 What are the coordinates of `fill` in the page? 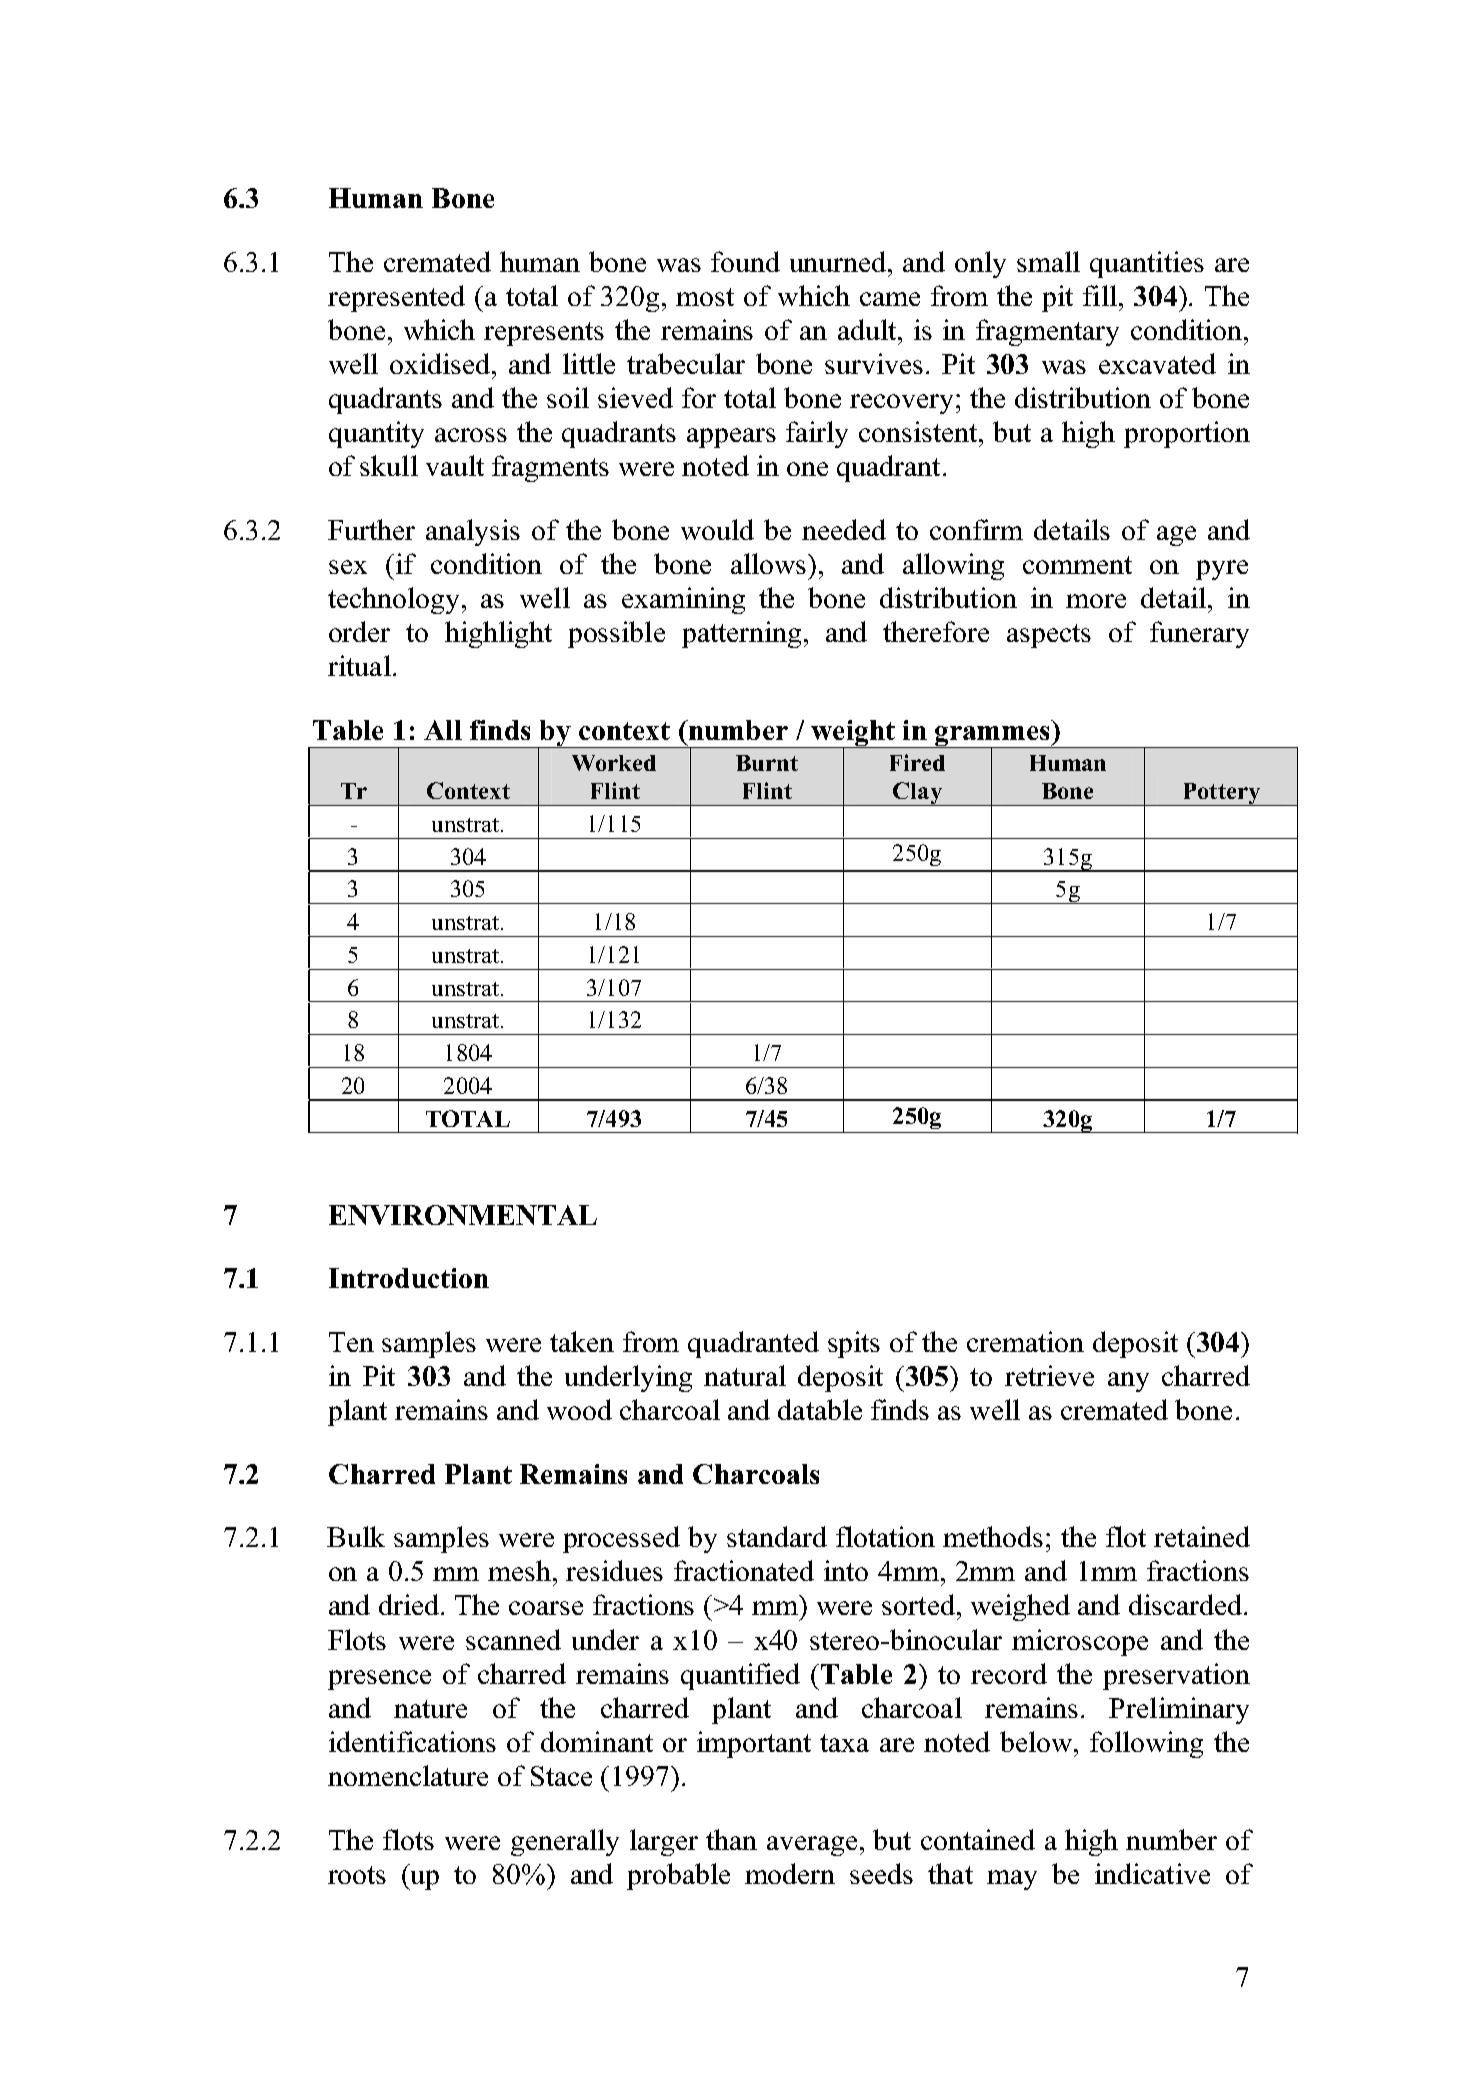 It's located at (1100, 295).
